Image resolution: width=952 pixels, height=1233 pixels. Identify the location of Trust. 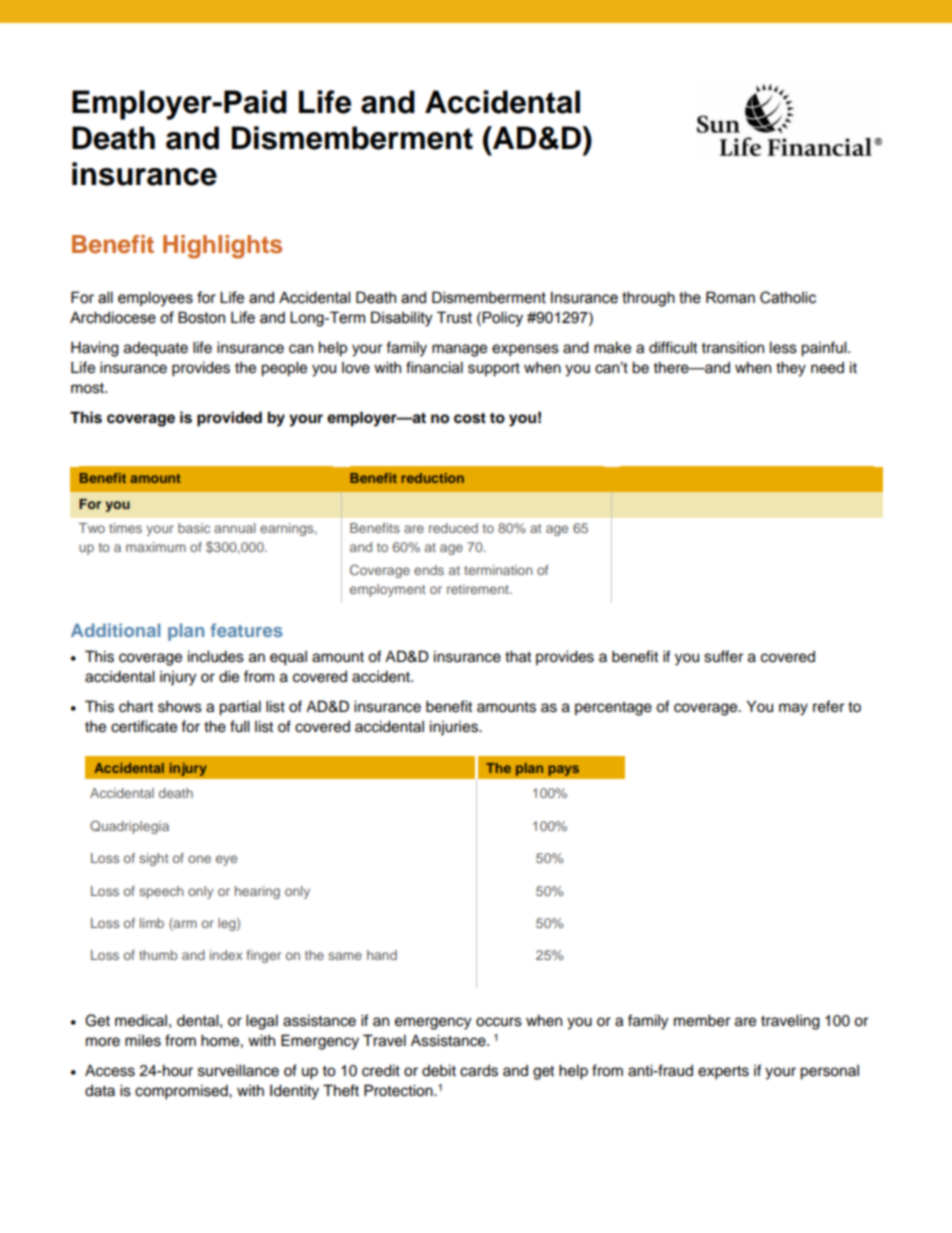
(454, 317).
